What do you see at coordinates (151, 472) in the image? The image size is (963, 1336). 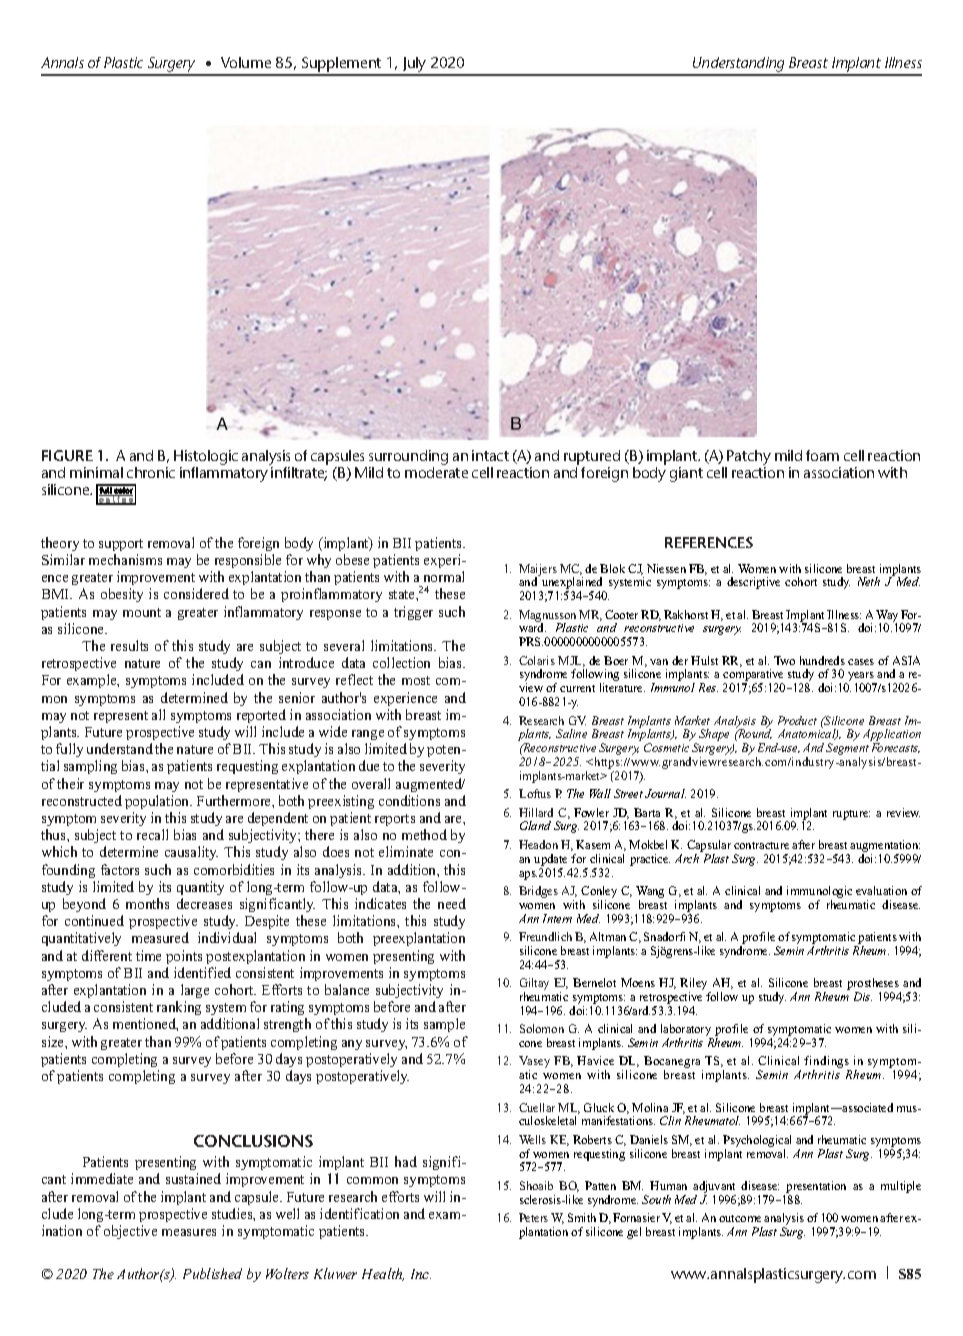 I see `chronic` at bounding box center [151, 472].
